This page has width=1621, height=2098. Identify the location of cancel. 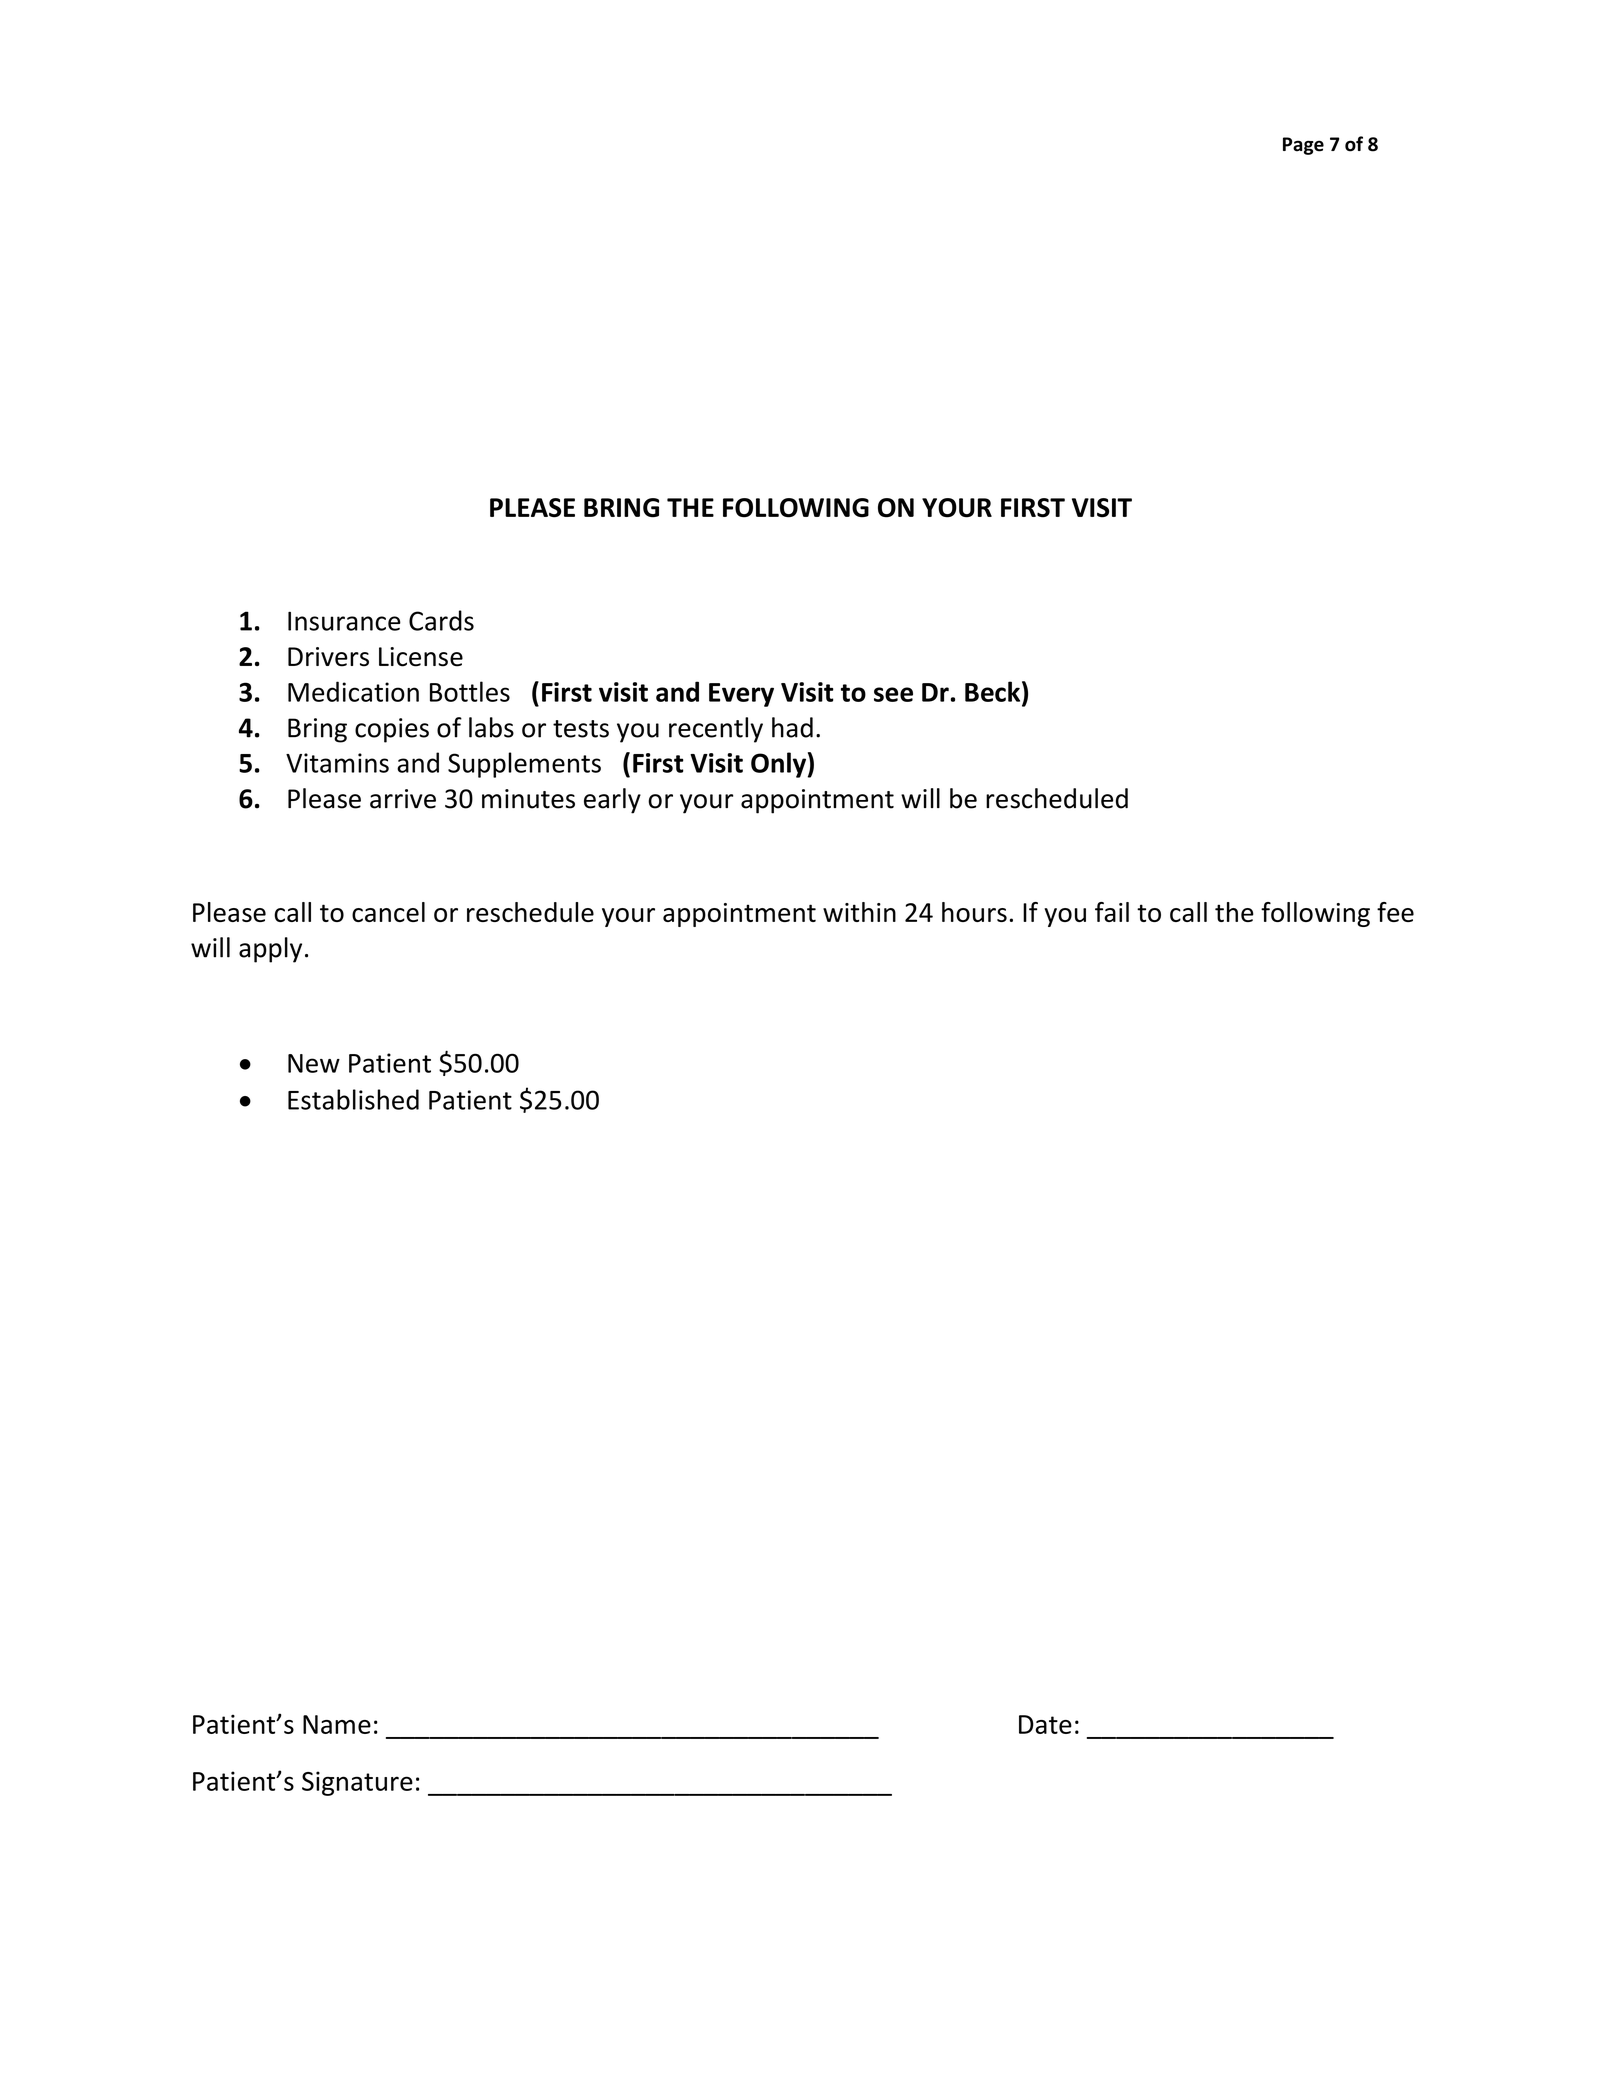
(388, 912).
